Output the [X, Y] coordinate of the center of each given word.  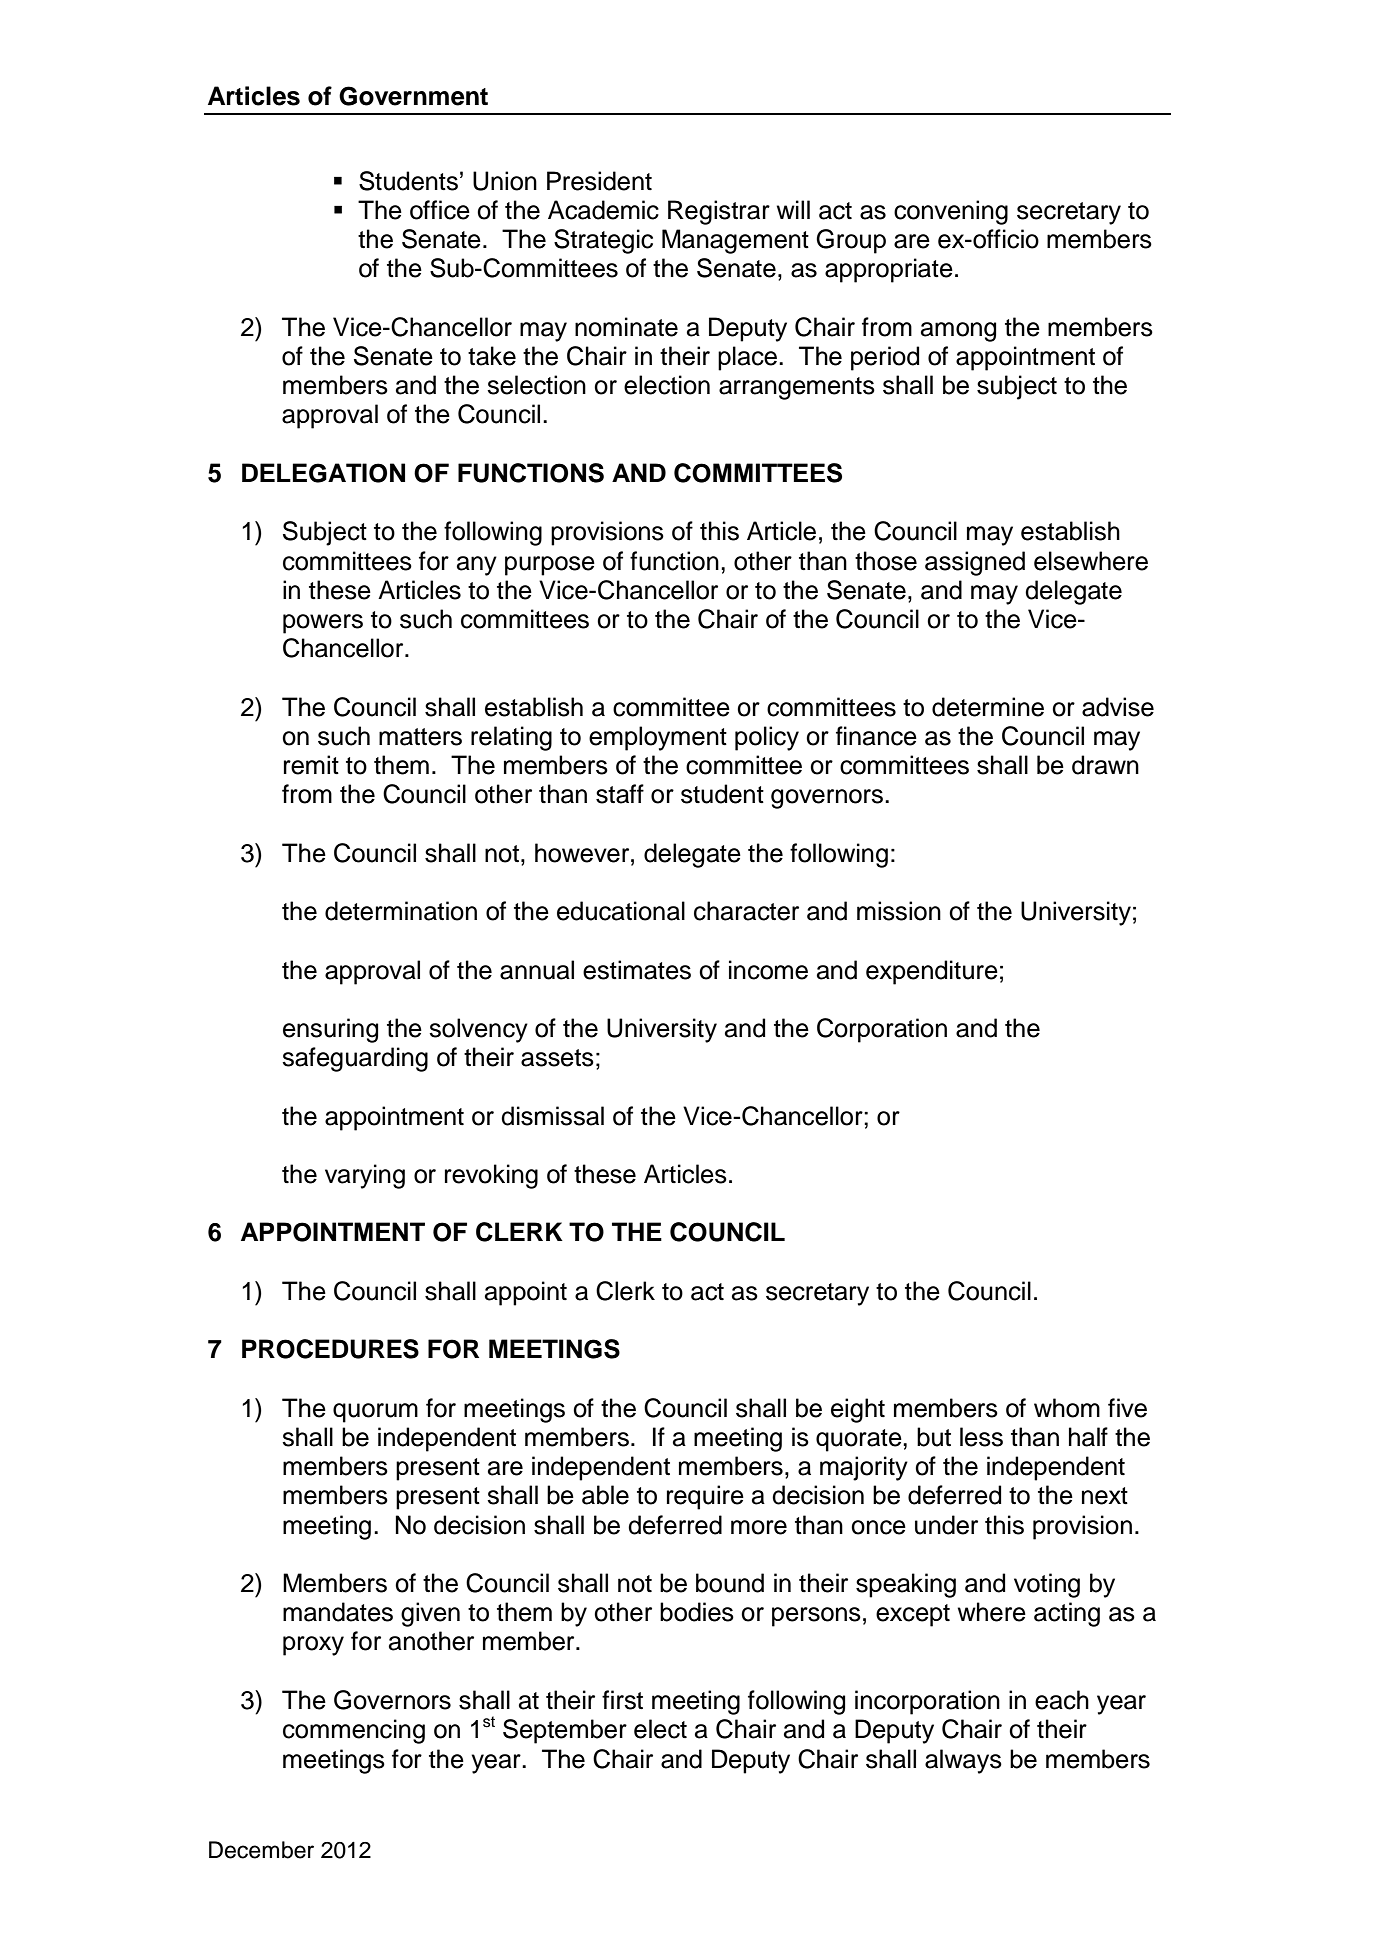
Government [413, 96]
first [622, 1700]
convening [951, 212]
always [963, 1761]
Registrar [719, 212]
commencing [354, 1731]
